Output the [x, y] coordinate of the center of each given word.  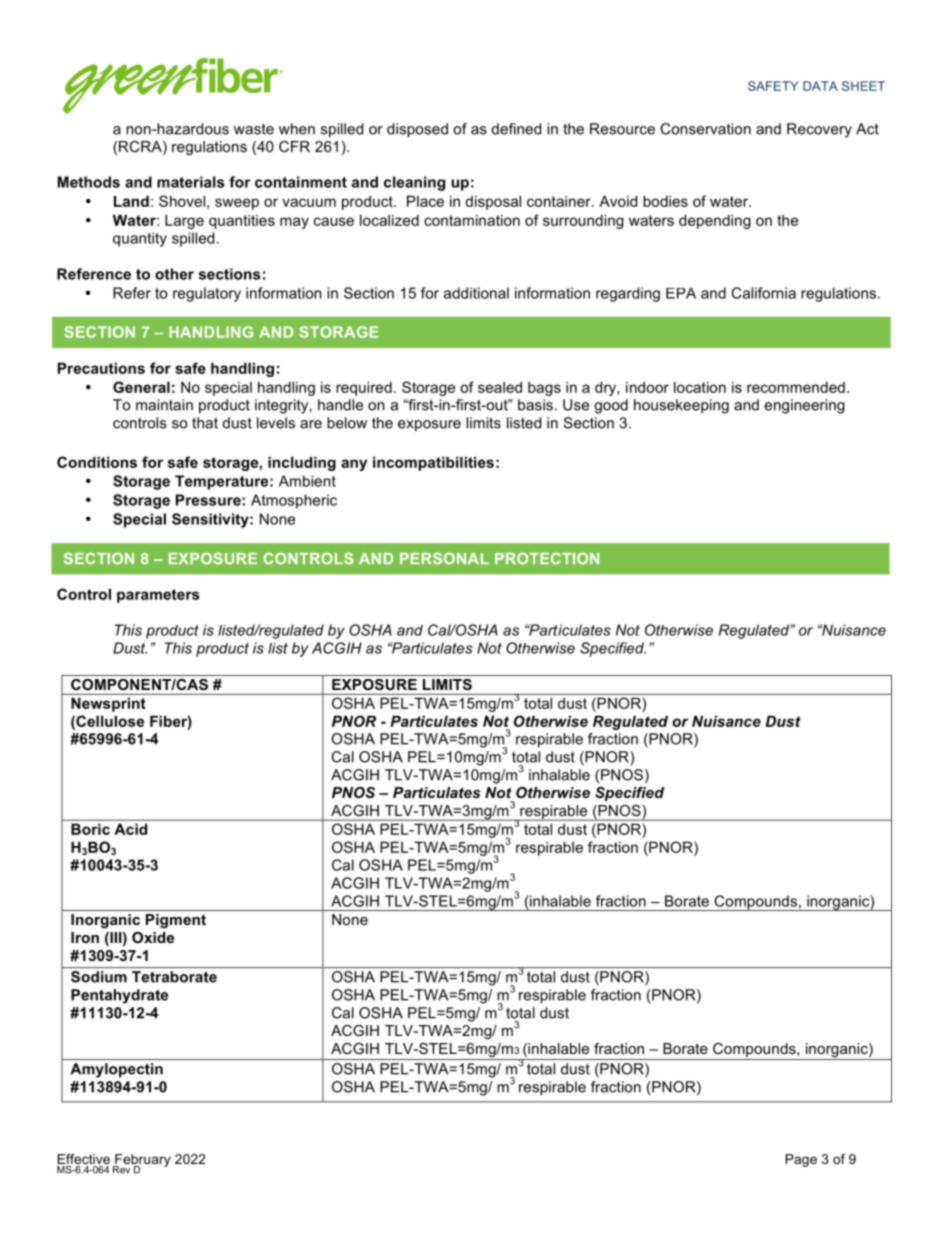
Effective [84, 1159]
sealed [500, 387]
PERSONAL [444, 558]
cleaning [414, 183]
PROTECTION [547, 558]
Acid [131, 829]
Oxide [153, 937]
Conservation [705, 129]
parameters [158, 596]
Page [801, 1160]
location [700, 387]
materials [190, 182]
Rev [121, 1170]
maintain [164, 405]
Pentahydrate [119, 996]
